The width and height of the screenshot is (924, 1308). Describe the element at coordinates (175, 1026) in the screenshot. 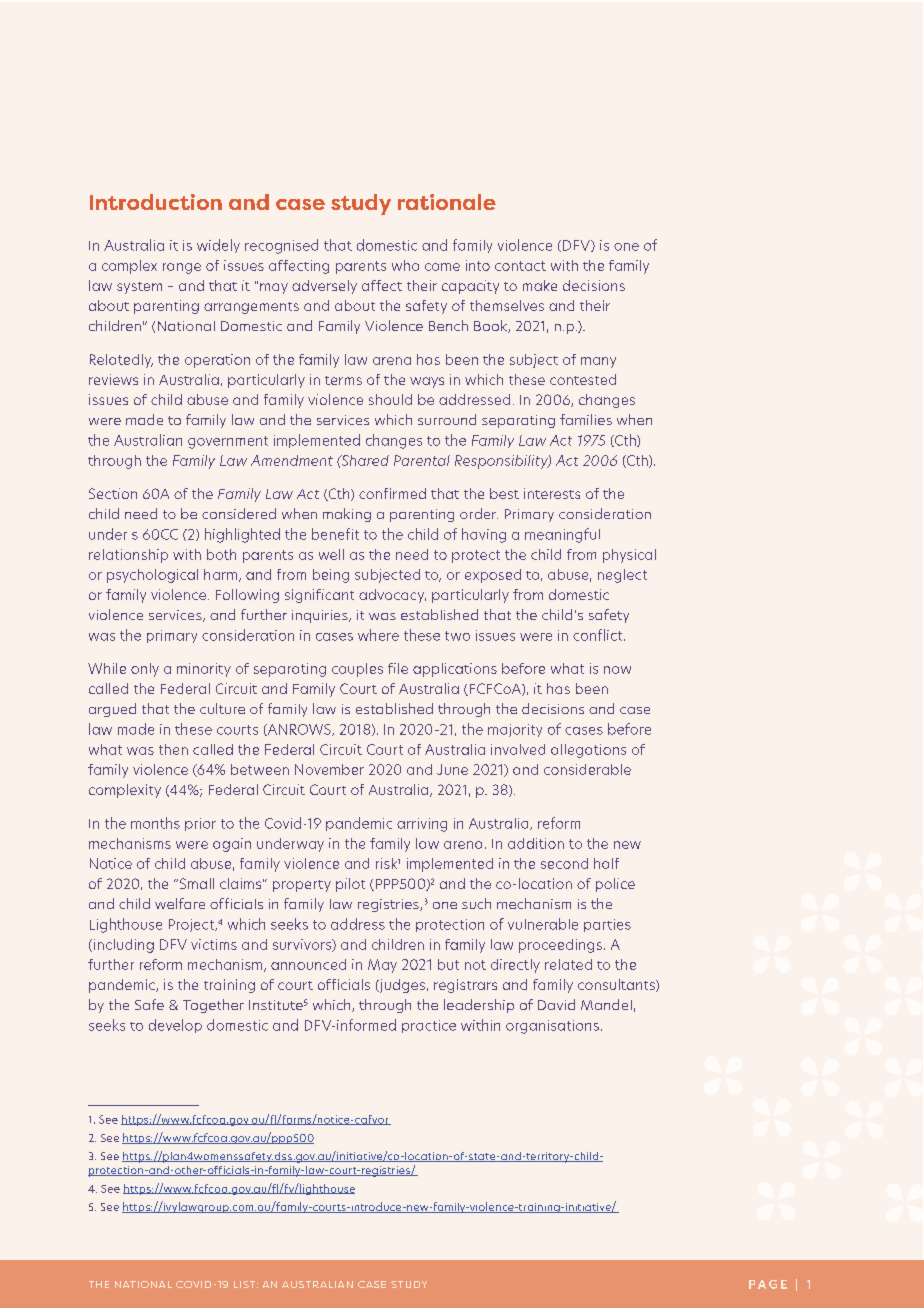

I see `develop` at that location.
